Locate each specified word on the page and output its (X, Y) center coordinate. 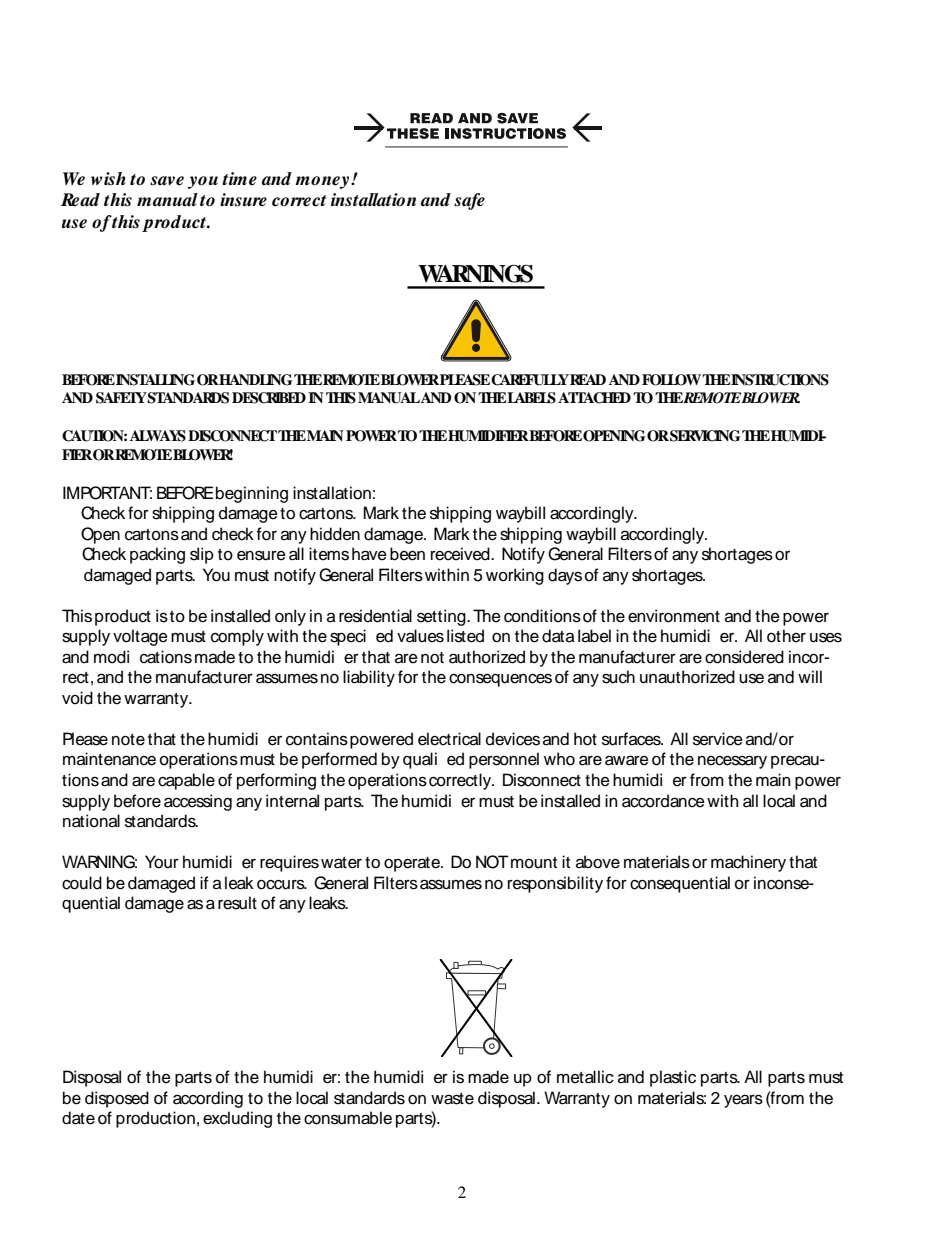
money (323, 182)
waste (452, 1099)
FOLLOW (672, 380)
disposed (117, 1099)
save (167, 181)
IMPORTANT (107, 493)
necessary (732, 762)
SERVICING (704, 436)
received (461, 554)
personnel (504, 760)
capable (186, 781)
